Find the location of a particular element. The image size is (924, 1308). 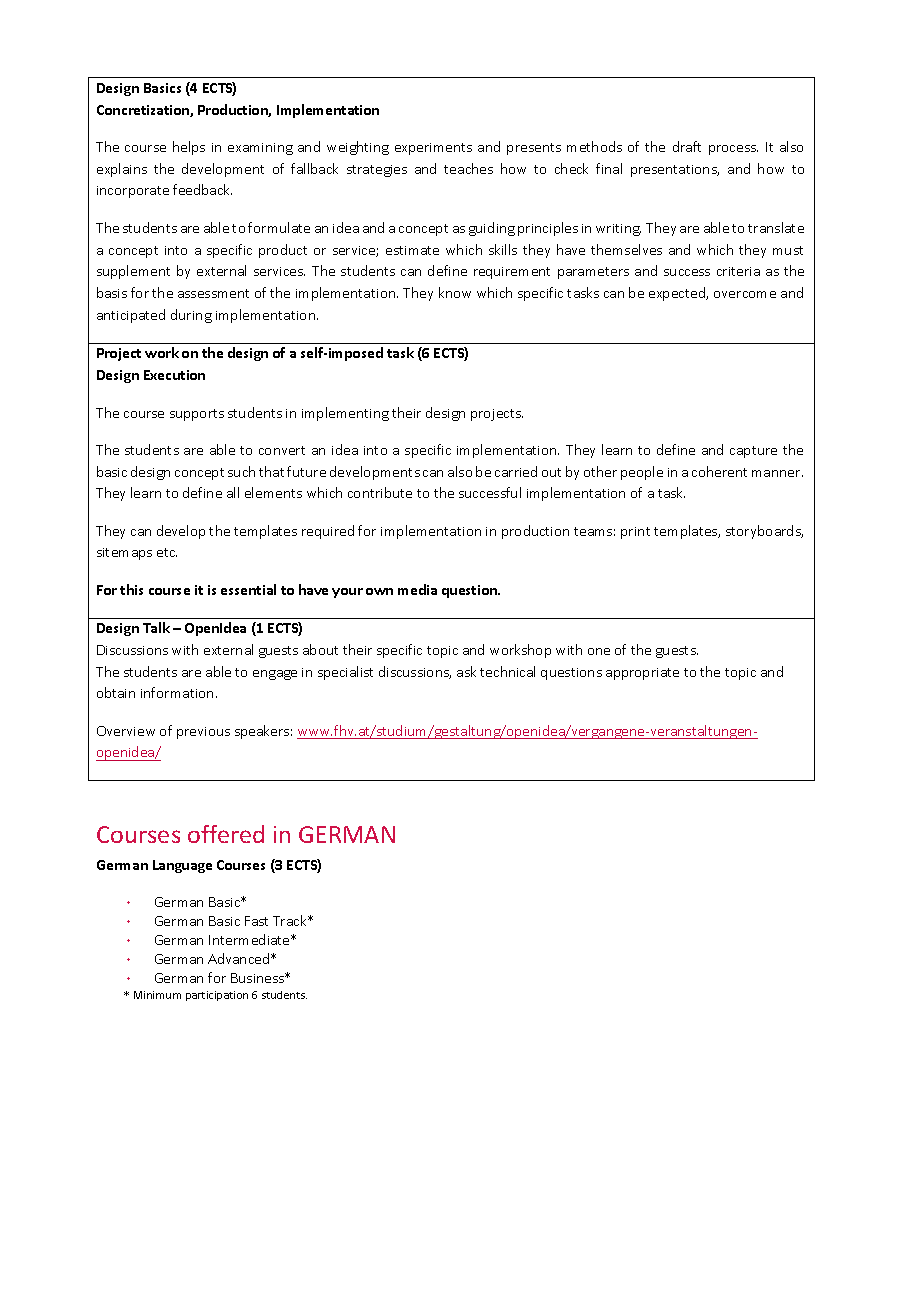

etc is located at coordinates (167, 552).
